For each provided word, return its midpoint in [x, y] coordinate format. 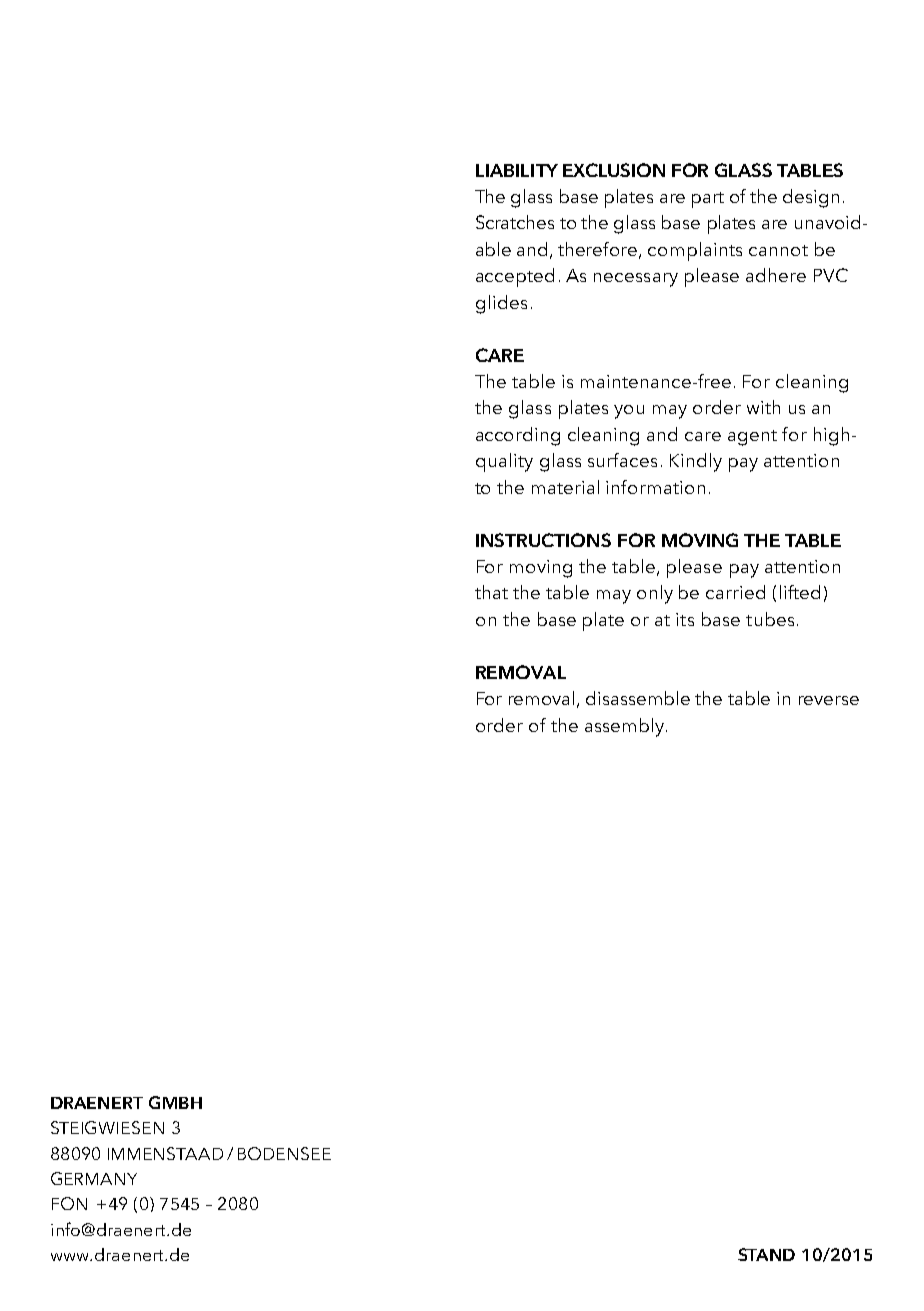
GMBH [175, 1102]
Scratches [515, 222]
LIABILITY [517, 170]
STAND [766, 1254]
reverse [829, 700]
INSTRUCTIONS [543, 540]
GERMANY [94, 1178]
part [708, 200]
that [491, 592]
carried [735, 592]
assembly [626, 727]
